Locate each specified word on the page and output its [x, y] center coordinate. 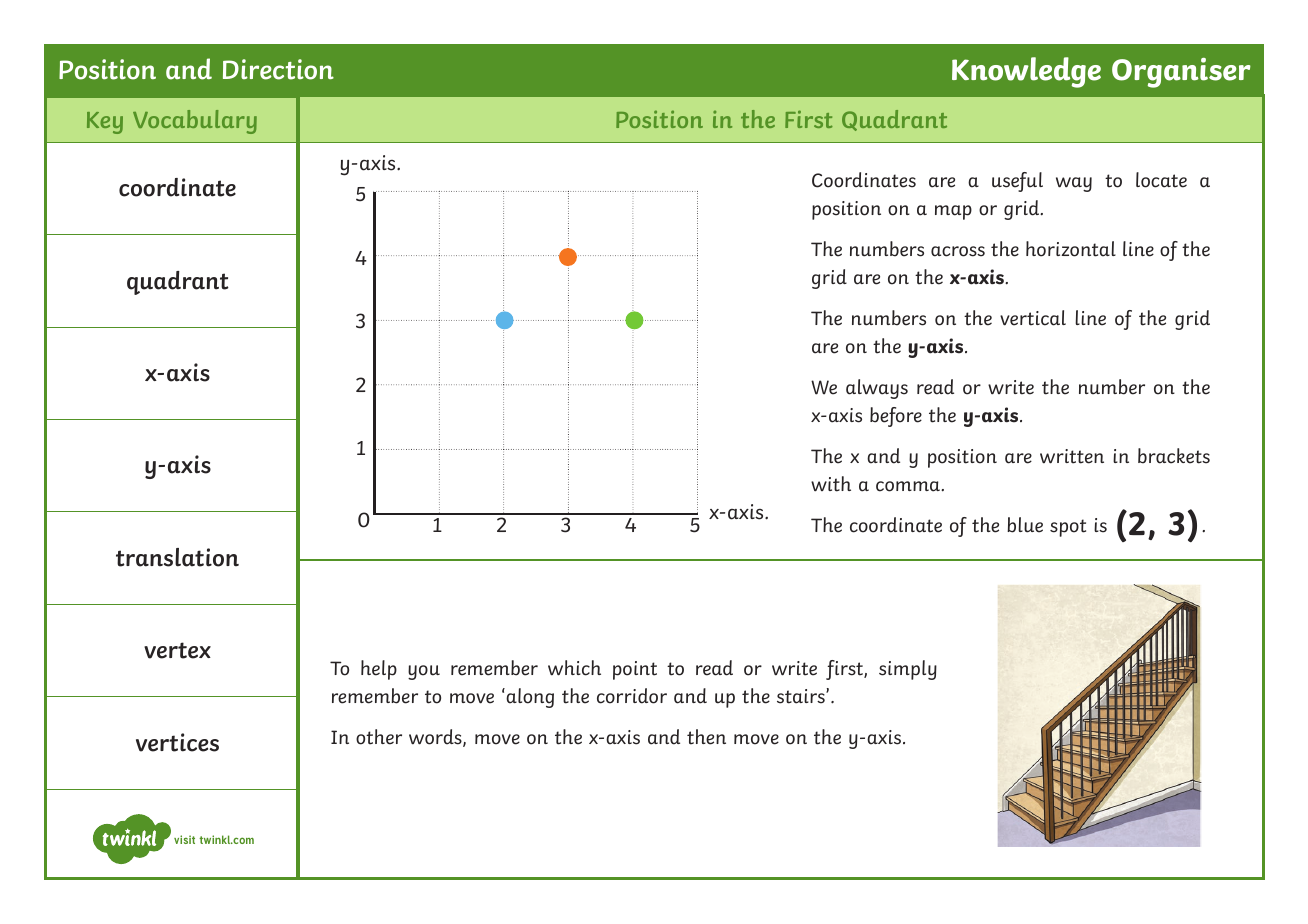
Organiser [1181, 73]
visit [184, 839]
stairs [802, 696]
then [706, 737]
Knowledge [1026, 72]
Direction [278, 69]
